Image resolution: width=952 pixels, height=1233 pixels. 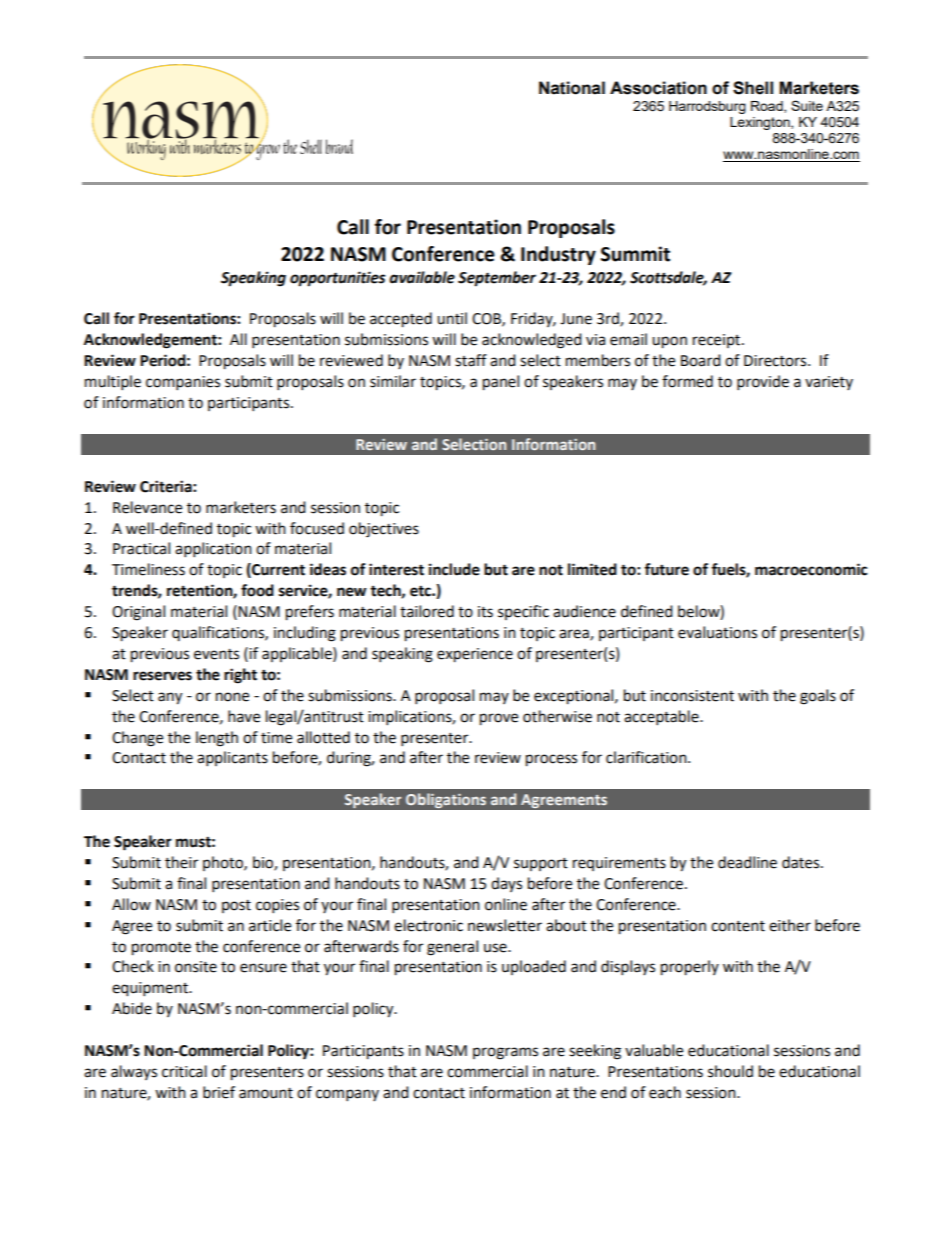 What do you see at coordinates (338, 279) in the screenshot?
I see `opportunities` at bounding box center [338, 279].
